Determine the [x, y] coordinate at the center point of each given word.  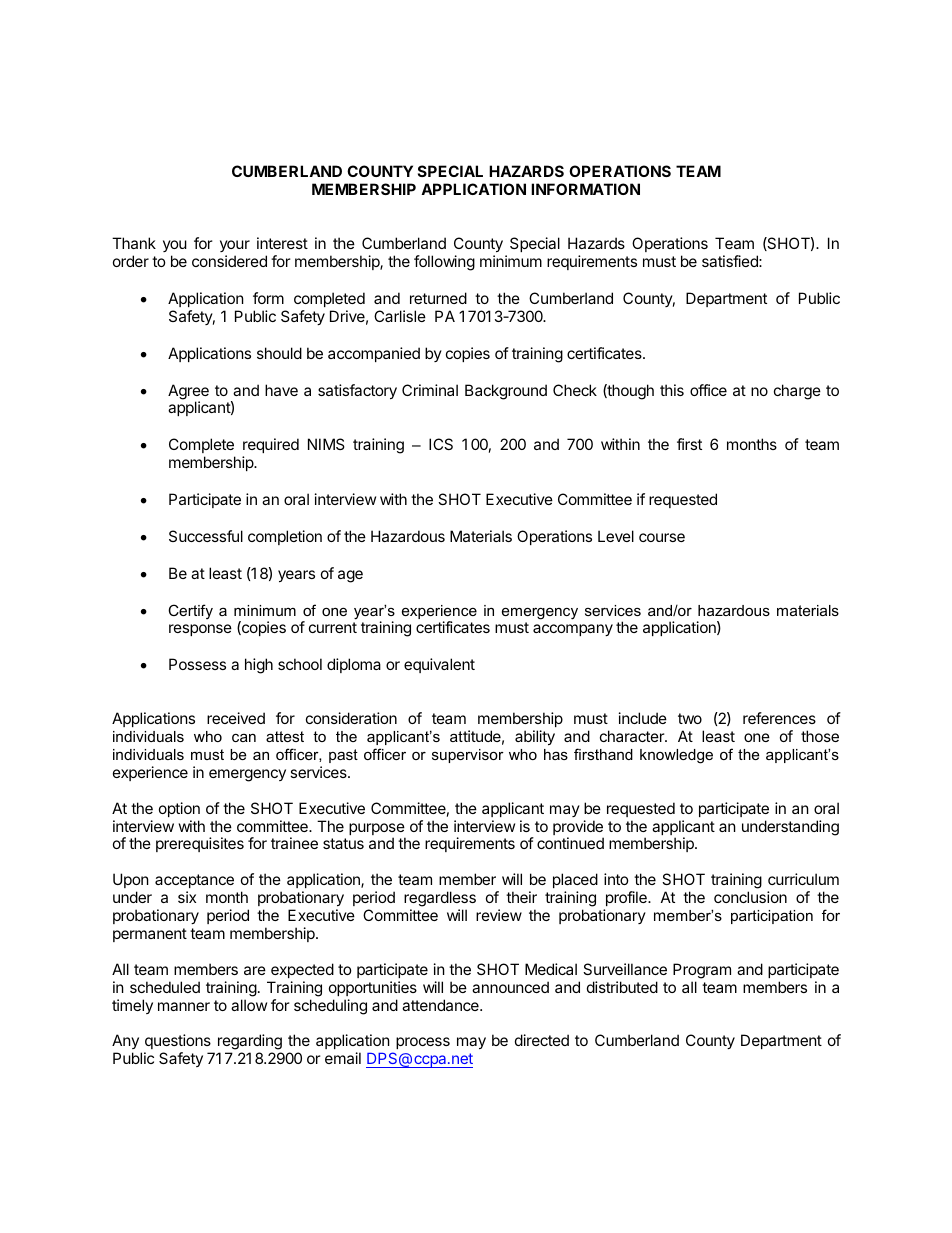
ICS [441, 444]
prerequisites [200, 844]
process [423, 1043]
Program [702, 971]
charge [797, 392]
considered [229, 261]
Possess [197, 664]
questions [178, 1043]
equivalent [439, 665]
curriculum [803, 879]
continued [570, 843]
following [444, 263]
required [271, 447]
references [779, 718]
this [672, 390]
